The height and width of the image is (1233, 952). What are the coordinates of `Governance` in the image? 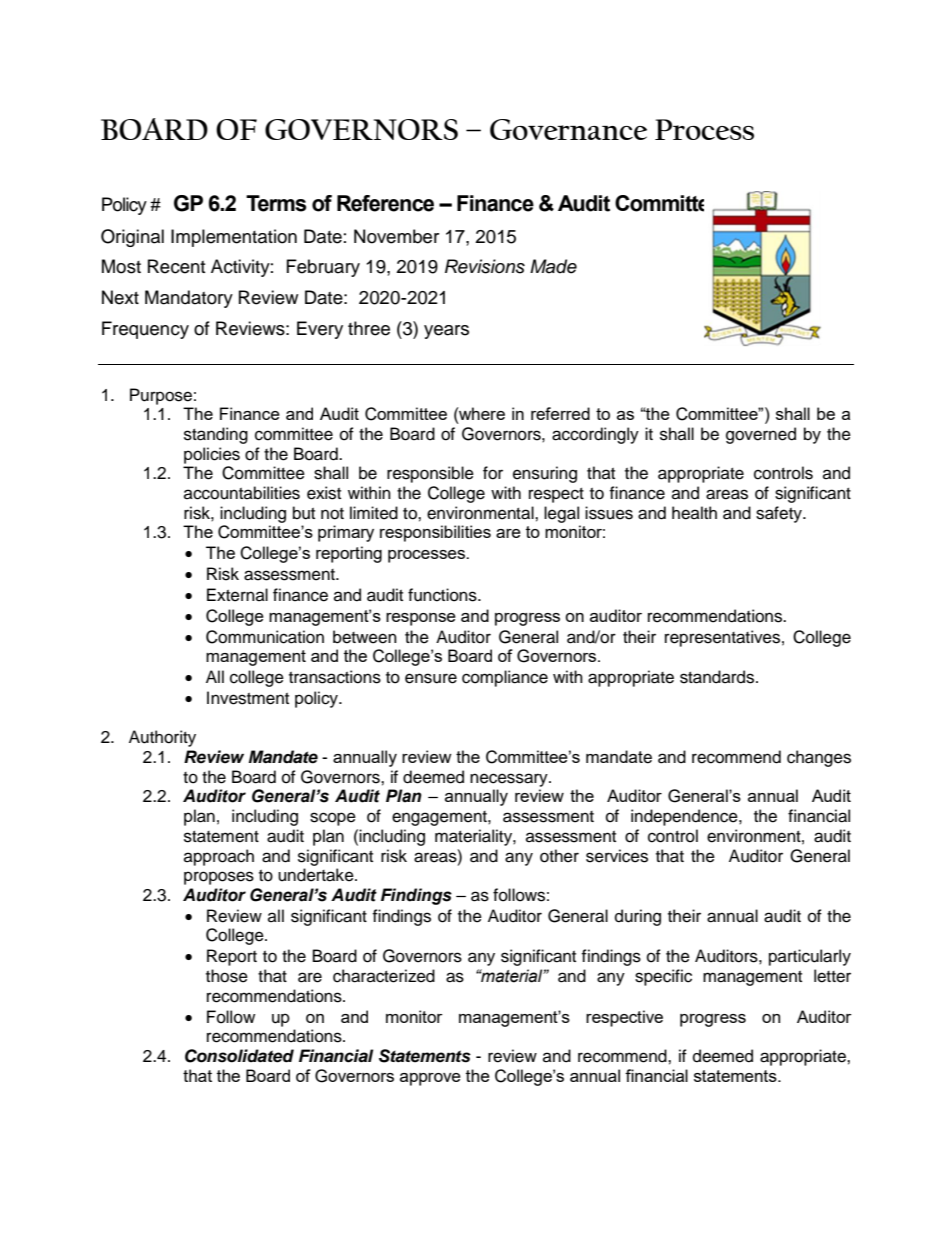 It's located at (568, 129).
